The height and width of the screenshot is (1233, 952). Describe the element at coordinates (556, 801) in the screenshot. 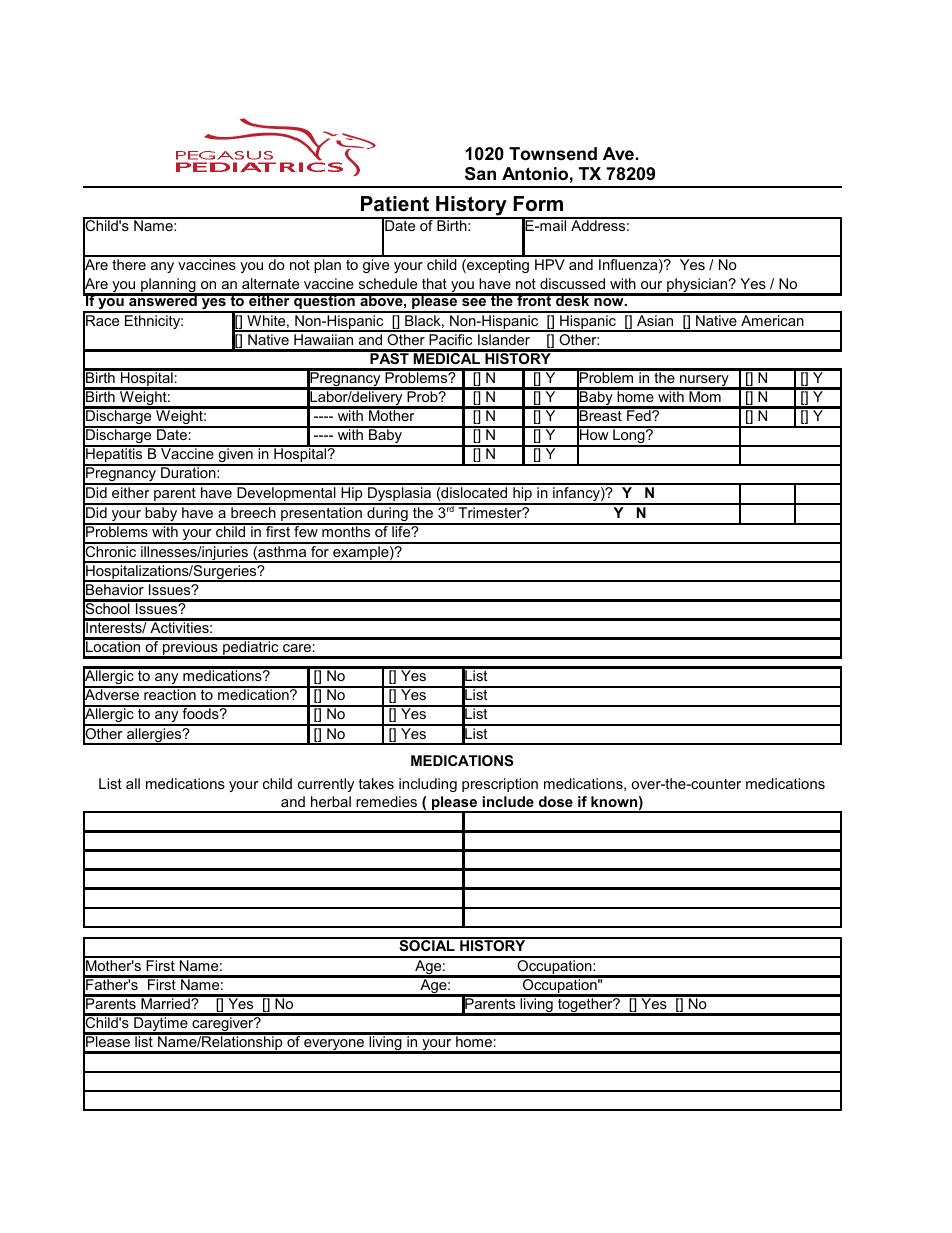

I see `dose` at that location.
